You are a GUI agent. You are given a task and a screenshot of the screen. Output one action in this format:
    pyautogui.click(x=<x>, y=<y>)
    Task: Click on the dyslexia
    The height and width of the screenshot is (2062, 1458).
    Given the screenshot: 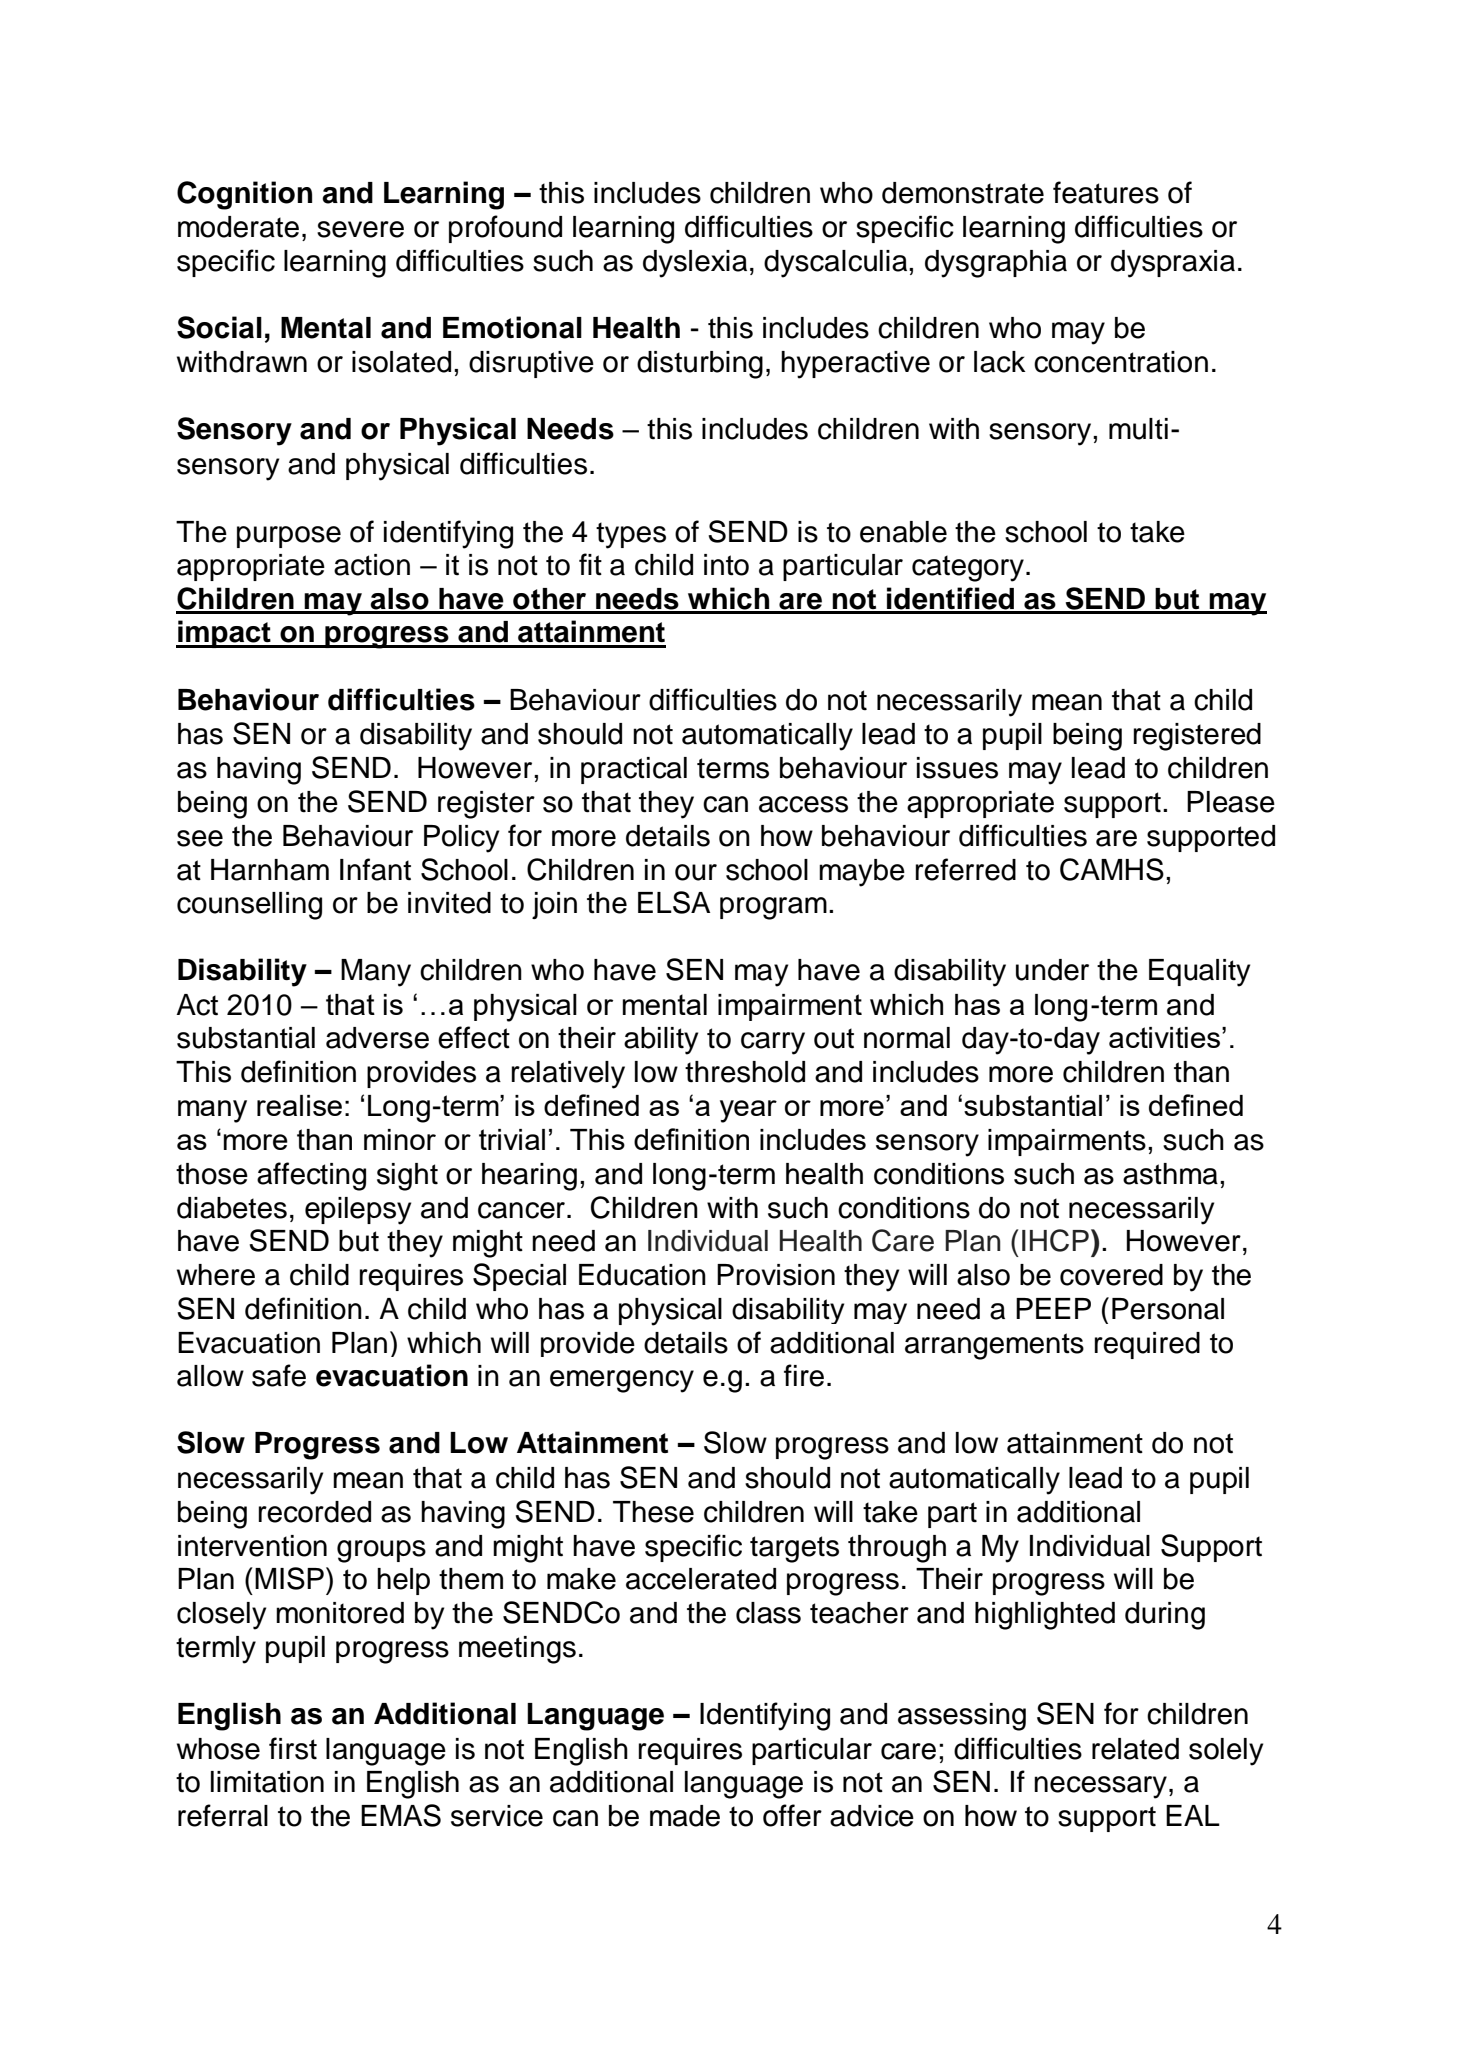 What is the action you would take?
    pyautogui.click(x=695, y=264)
